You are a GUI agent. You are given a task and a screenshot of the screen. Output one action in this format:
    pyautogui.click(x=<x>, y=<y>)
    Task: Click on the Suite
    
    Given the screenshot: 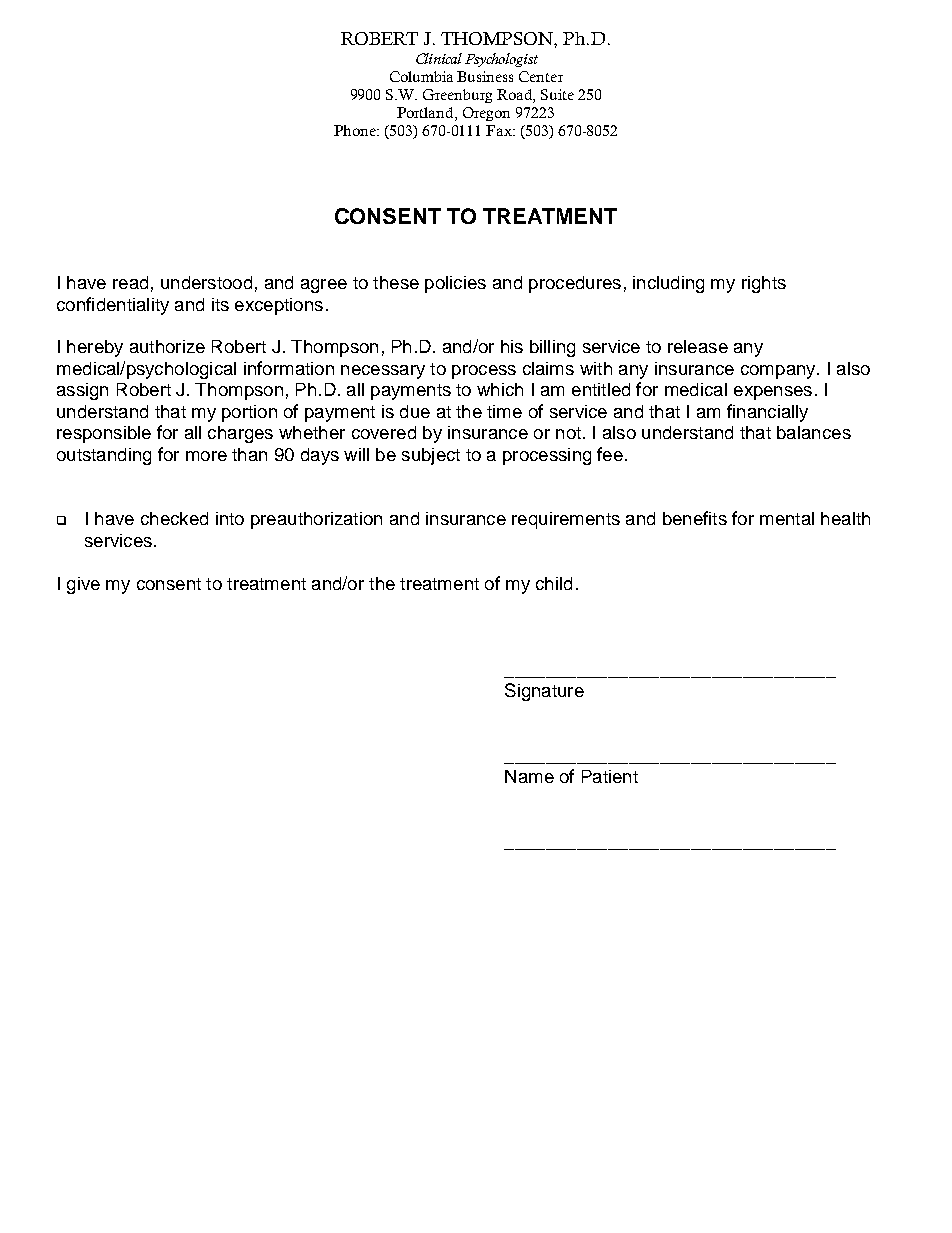 What is the action you would take?
    pyautogui.click(x=557, y=94)
